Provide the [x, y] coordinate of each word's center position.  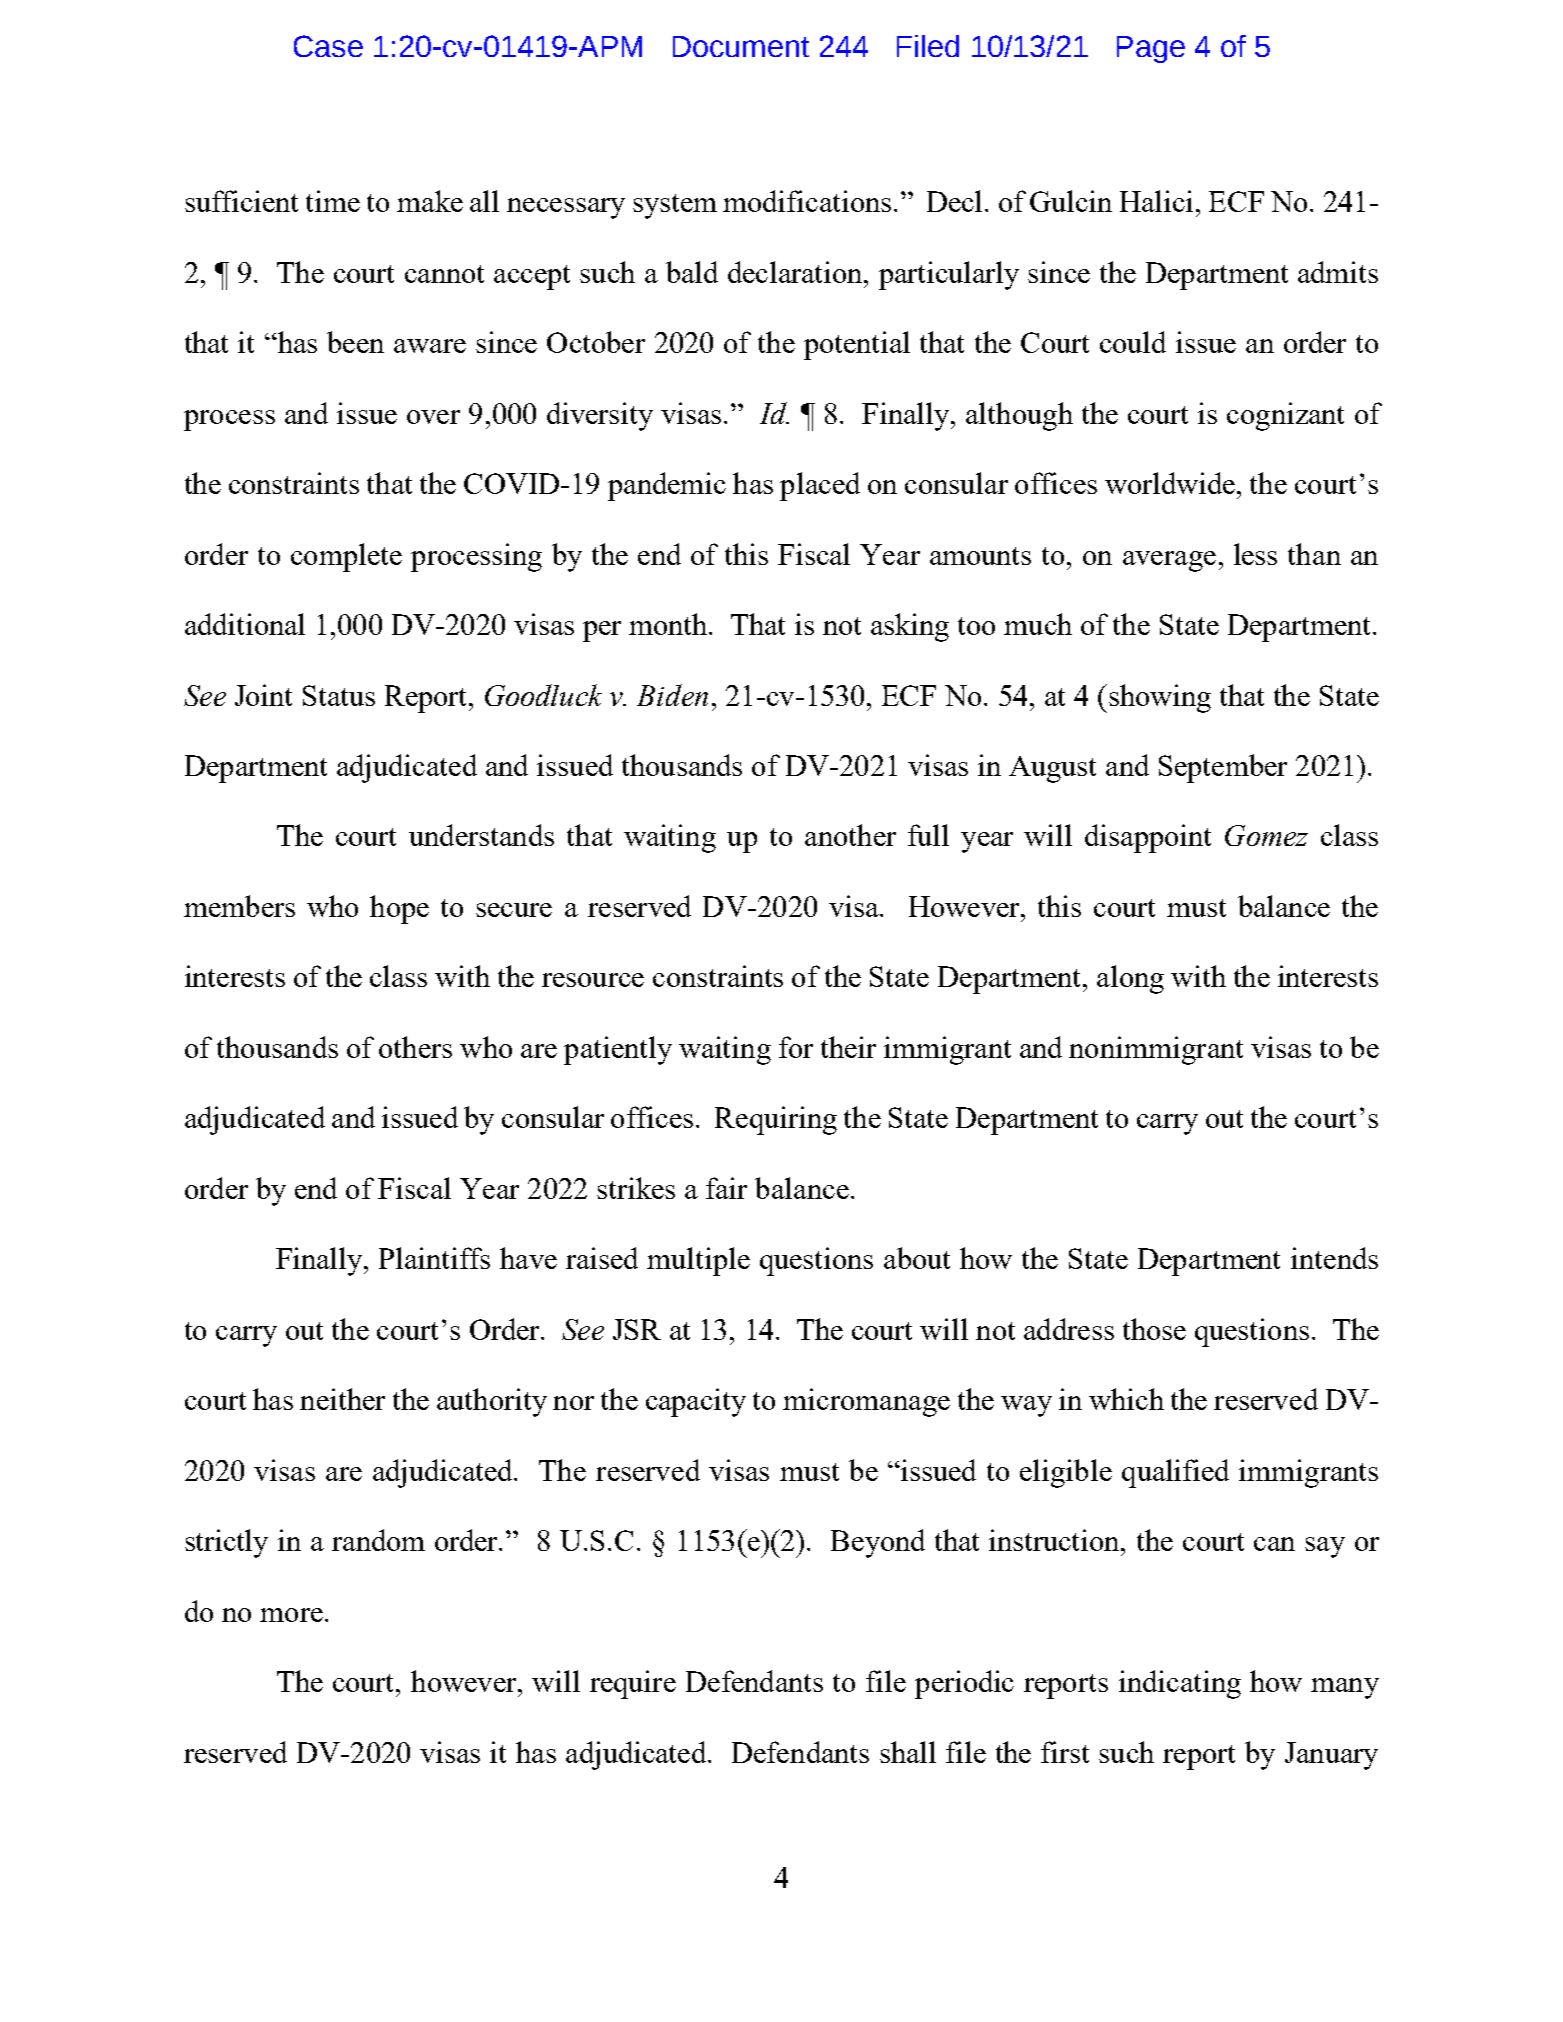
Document [741, 46]
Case [328, 46]
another [850, 835]
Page [1151, 49]
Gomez [1266, 835]
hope [399, 909]
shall [908, 1752]
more [291, 1615]
